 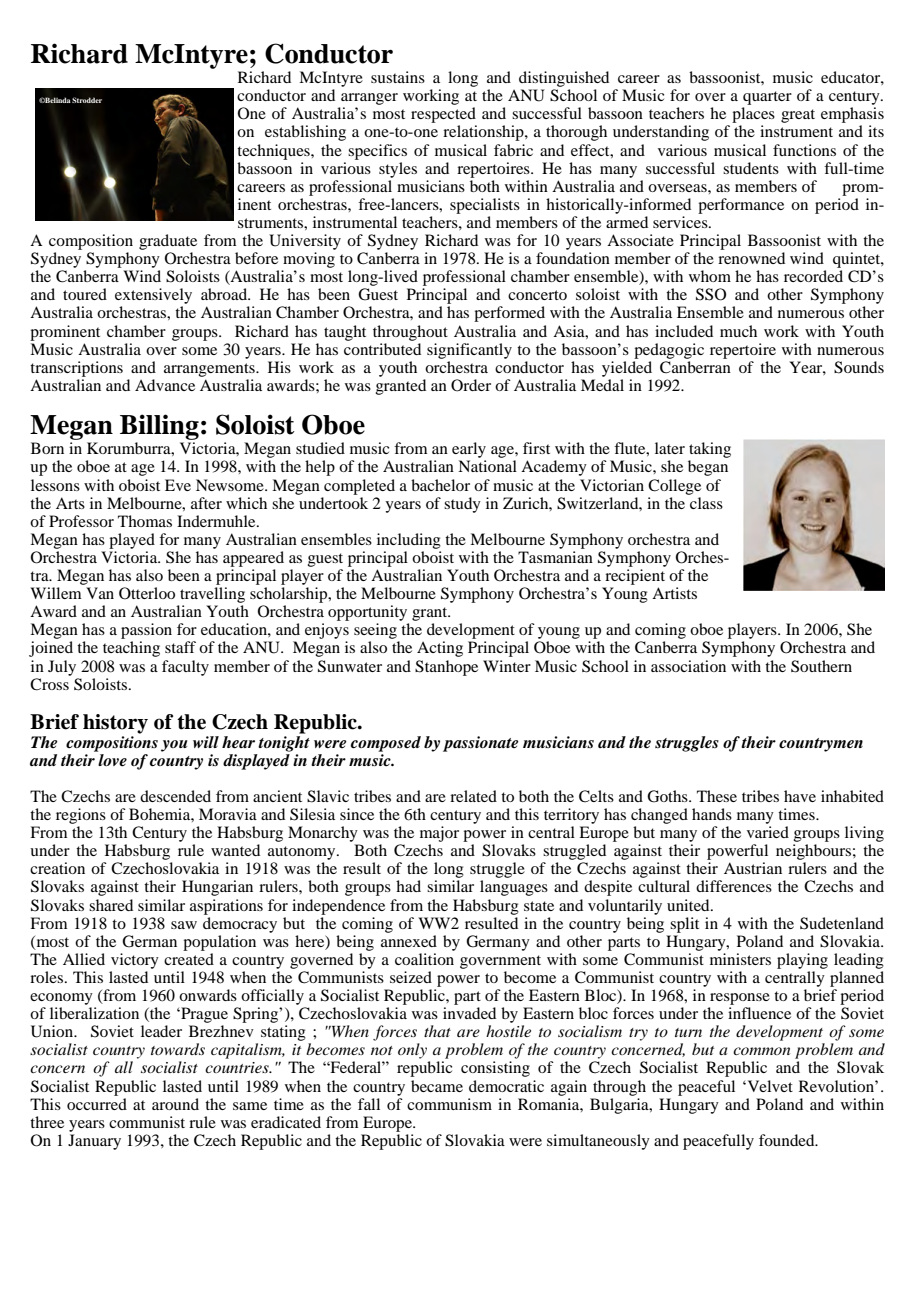 I want to click on founded, so click(x=788, y=1140).
